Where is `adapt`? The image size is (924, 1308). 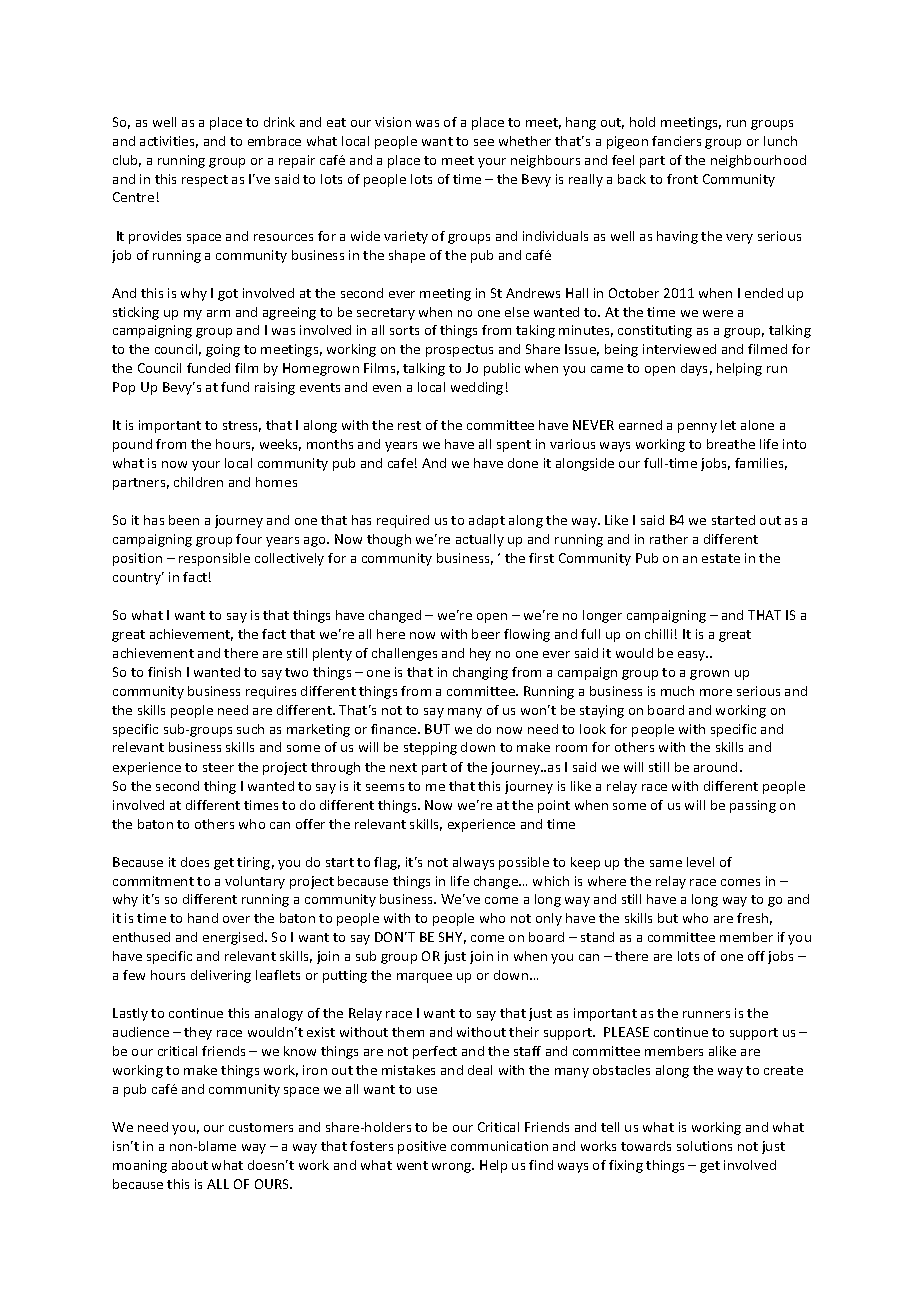 adapt is located at coordinates (487, 521).
